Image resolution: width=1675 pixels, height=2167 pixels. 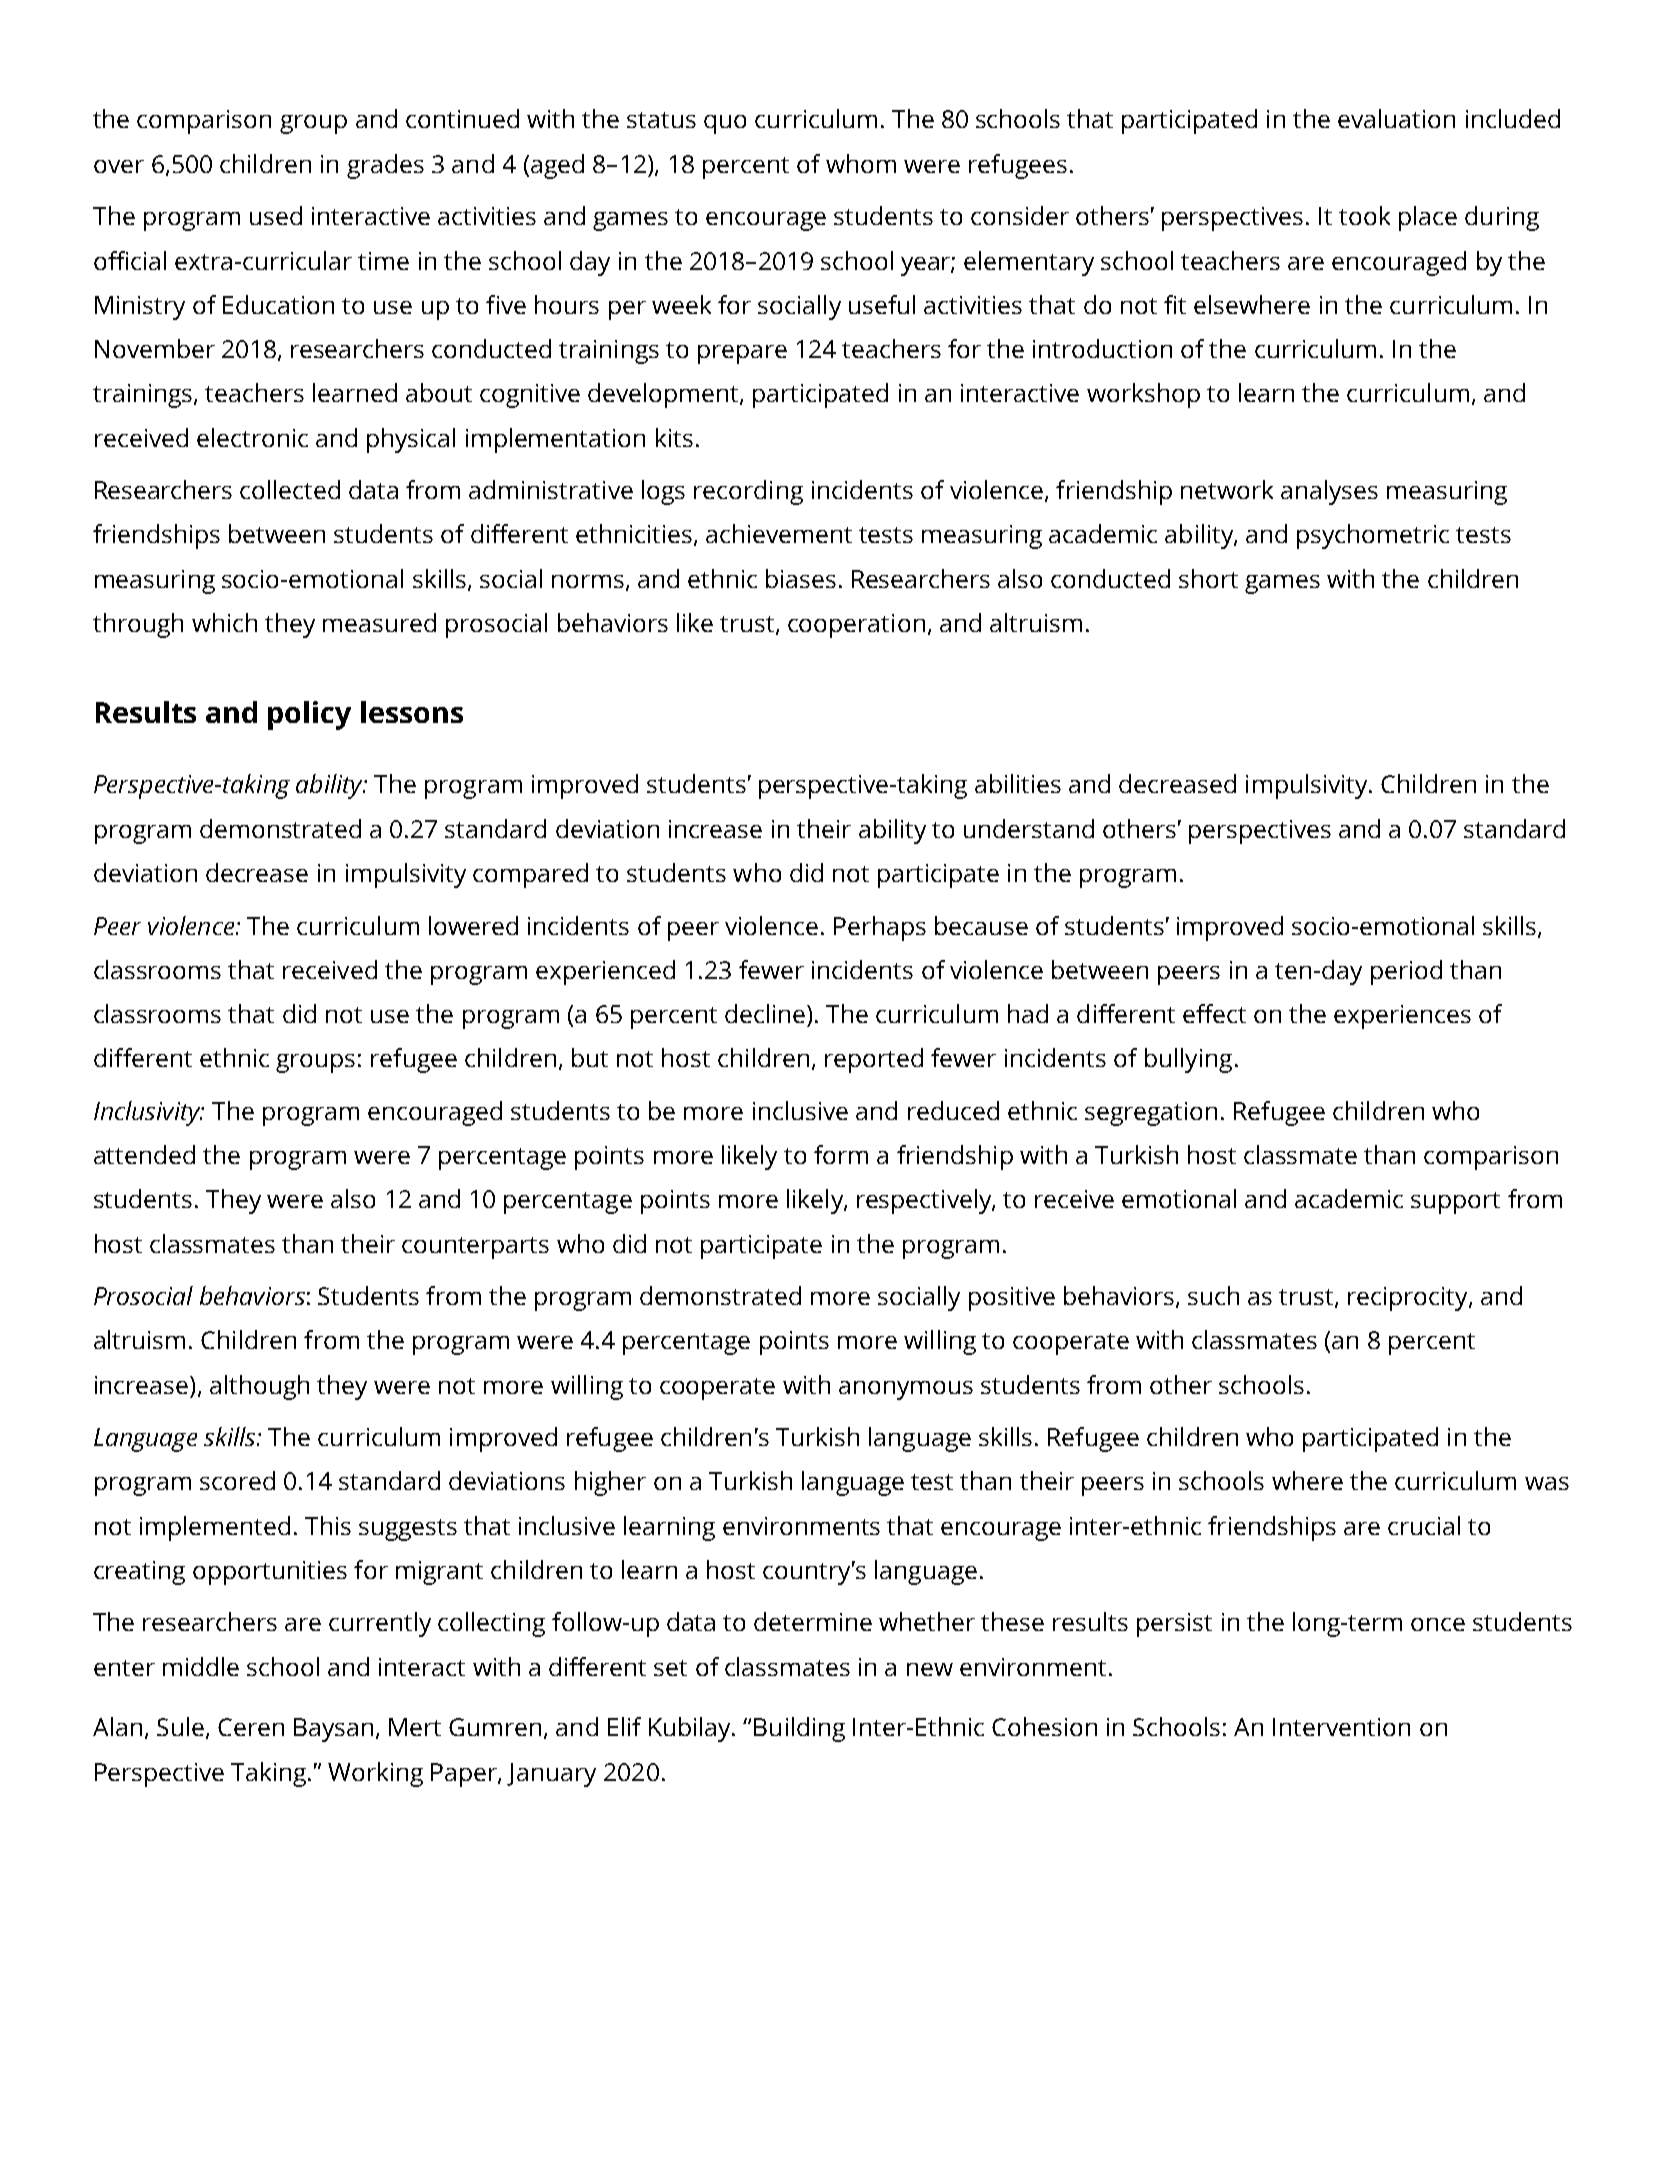 I want to click on once, so click(x=1438, y=1624).
